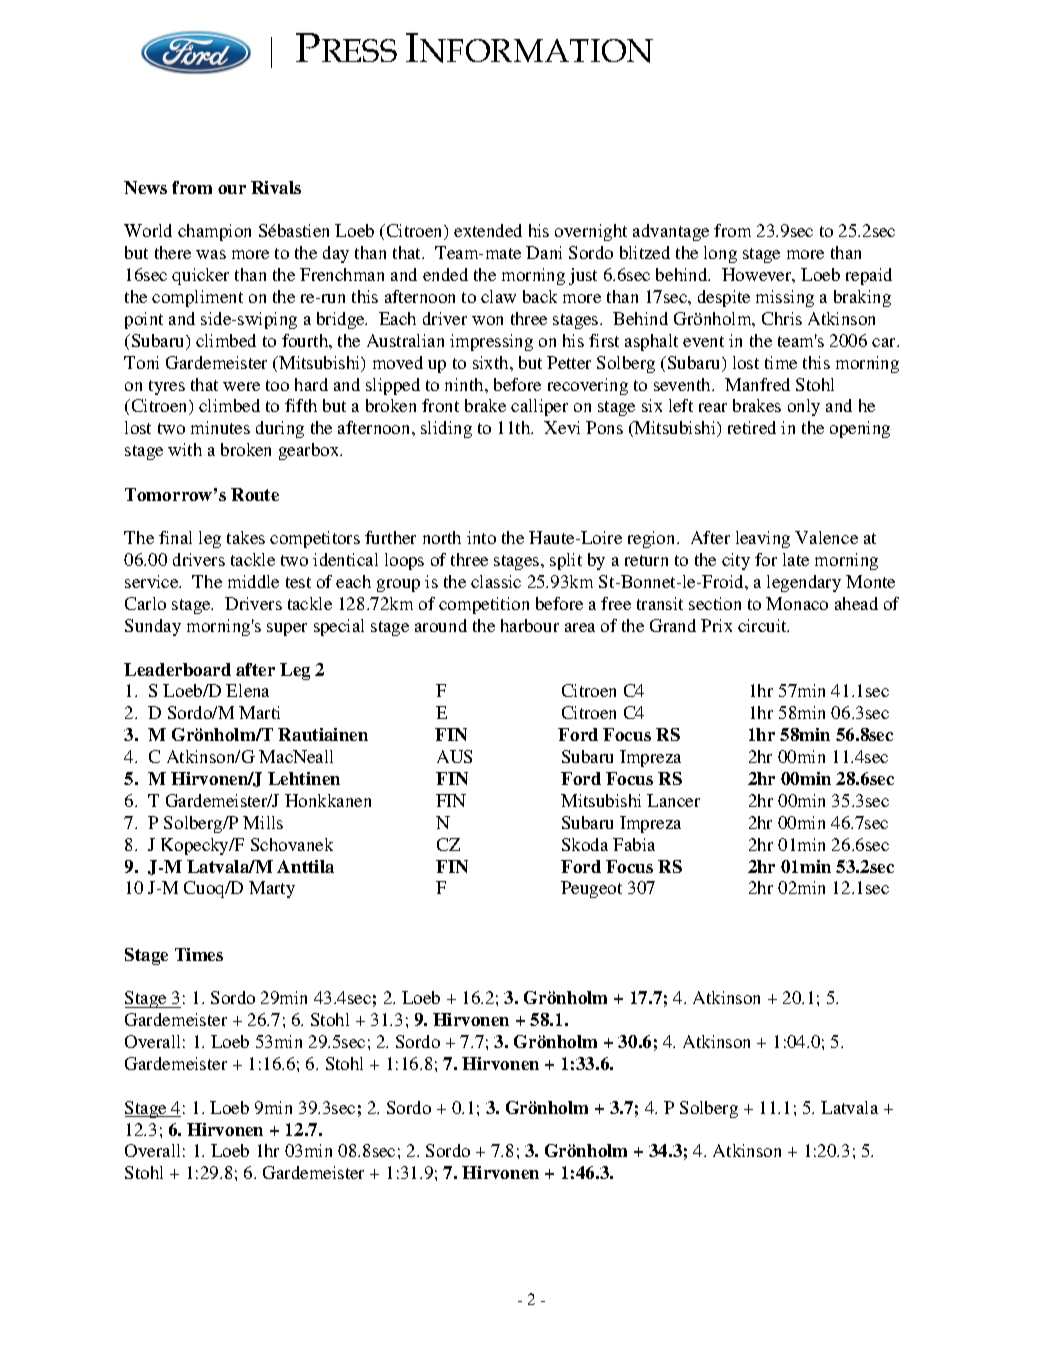  What do you see at coordinates (720, 254) in the screenshot?
I see `long` at bounding box center [720, 254].
